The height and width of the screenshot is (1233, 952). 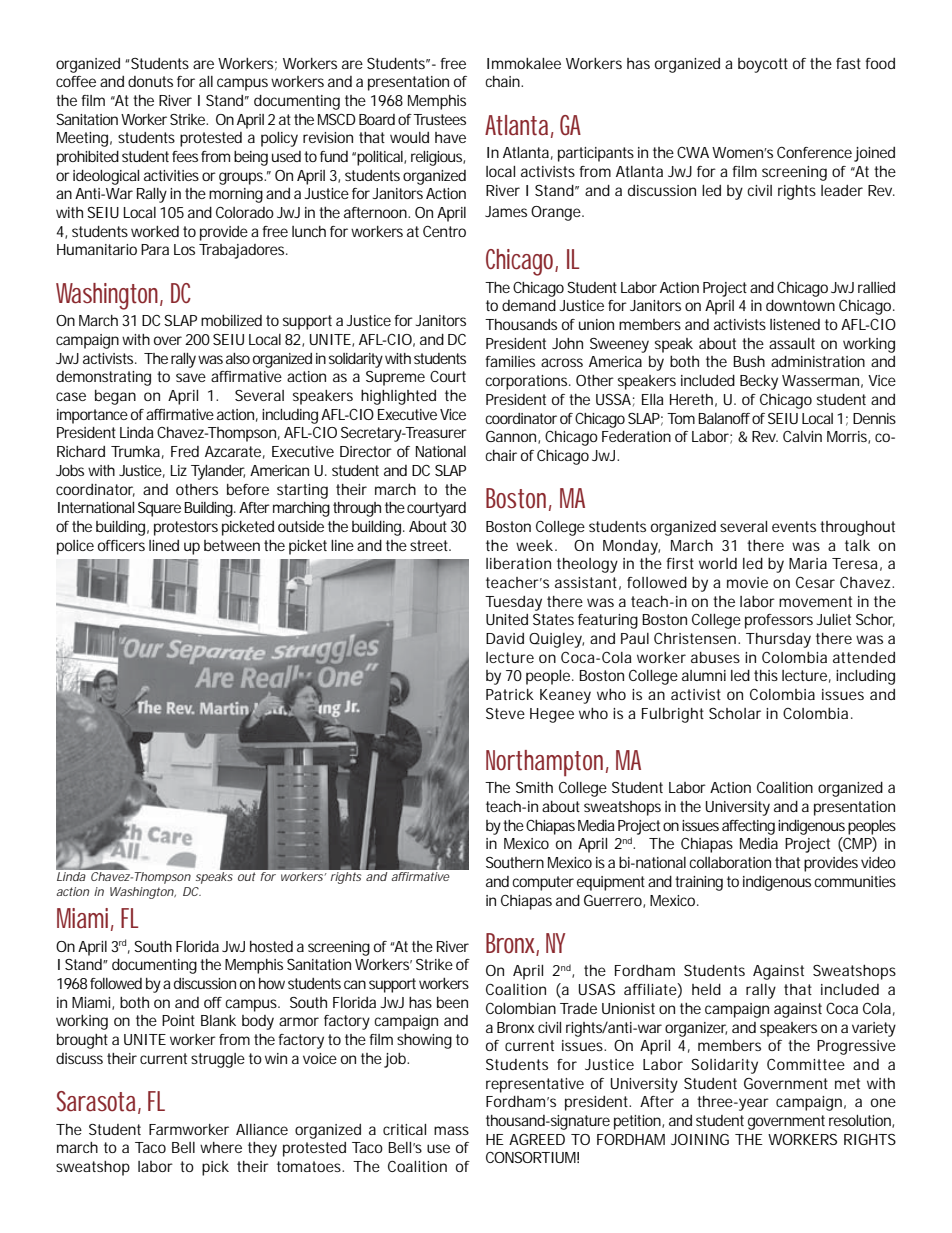 I want to click on Tuesday, so click(x=513, y=603).
